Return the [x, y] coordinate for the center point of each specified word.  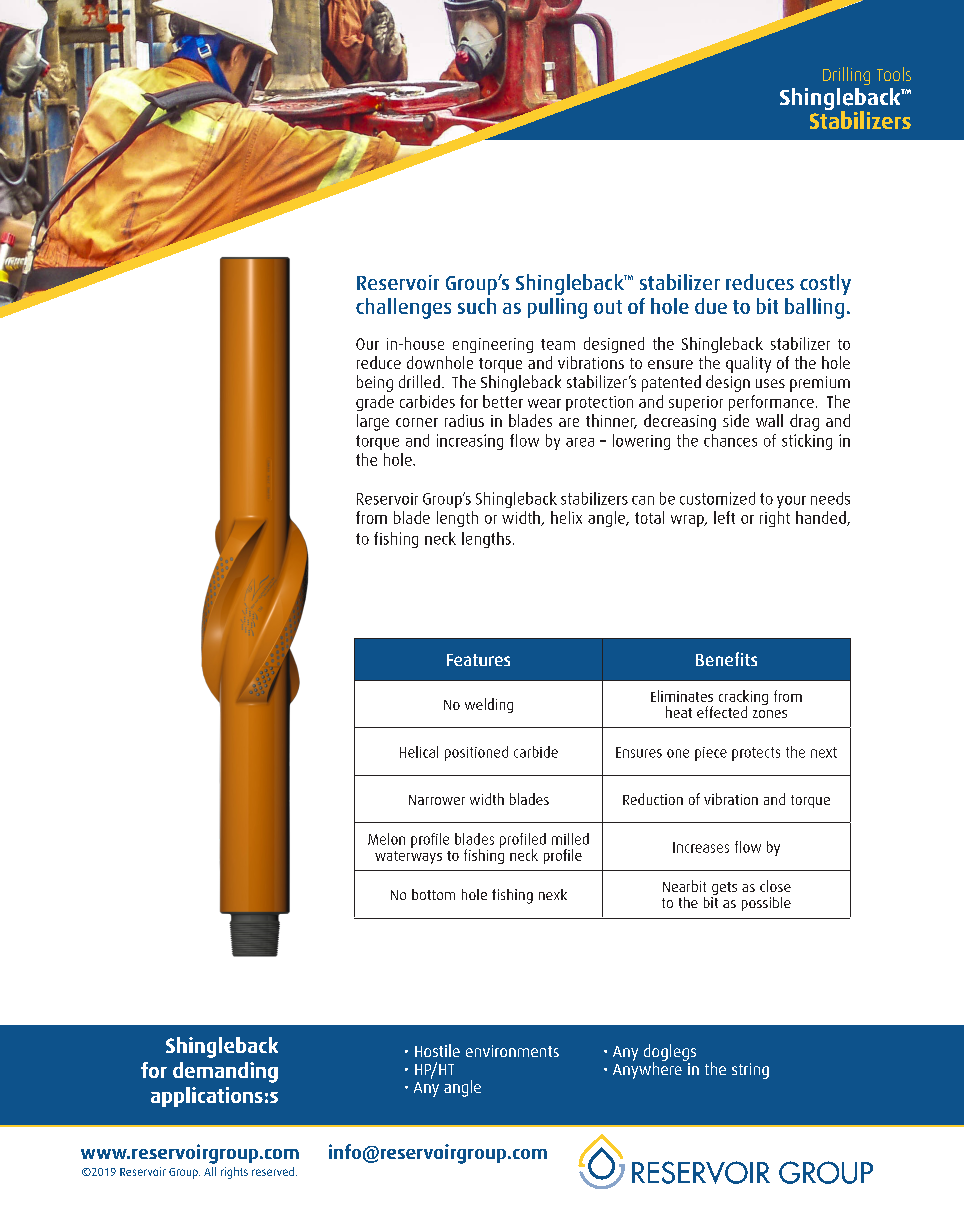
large [373, 422]
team [558, 344]
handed [822, 518]
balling [814, 308]
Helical [419, 752]
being [375, 383]
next [824, 752]
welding [489, 705]
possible [766, 904]
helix [566, 517]
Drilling [846, 76]
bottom [433, 894]
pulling [557, 308]
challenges [403, 308]
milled [570, 839]
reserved [273, 1171]
